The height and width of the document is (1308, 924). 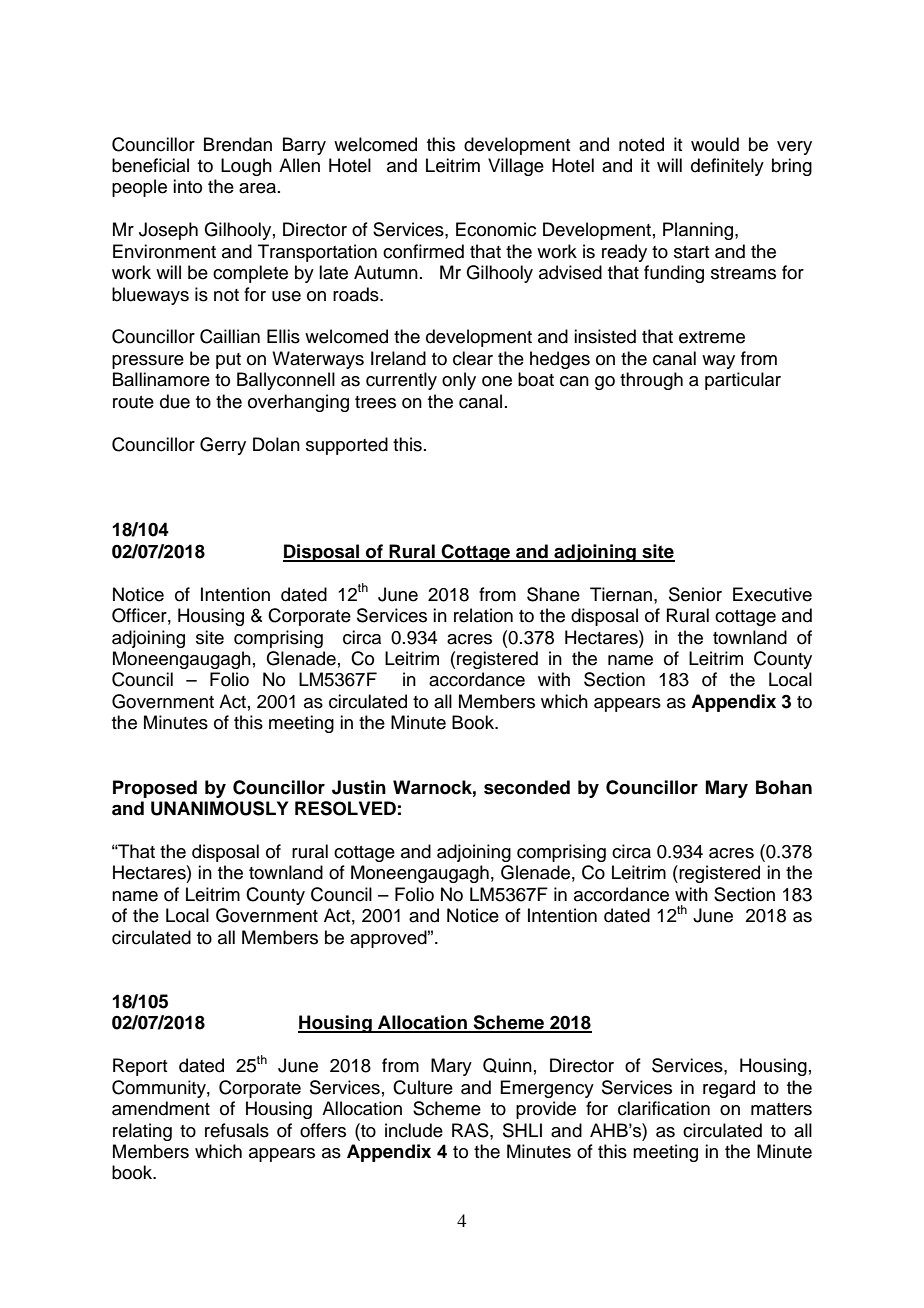 I want to click on Proposed, so click(x=155, y=789).
